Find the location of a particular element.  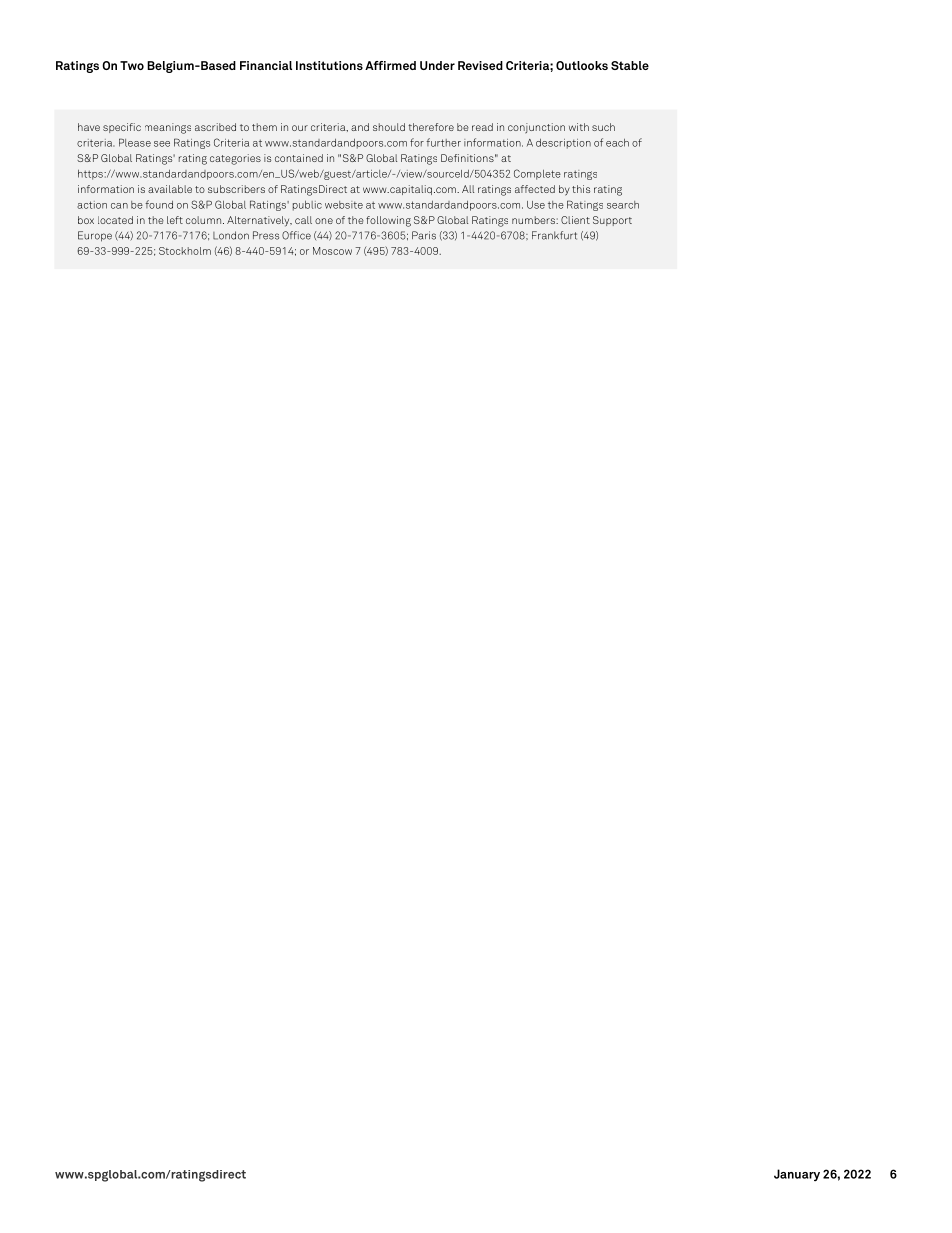

Stable is located at coordinates (630, 65).
